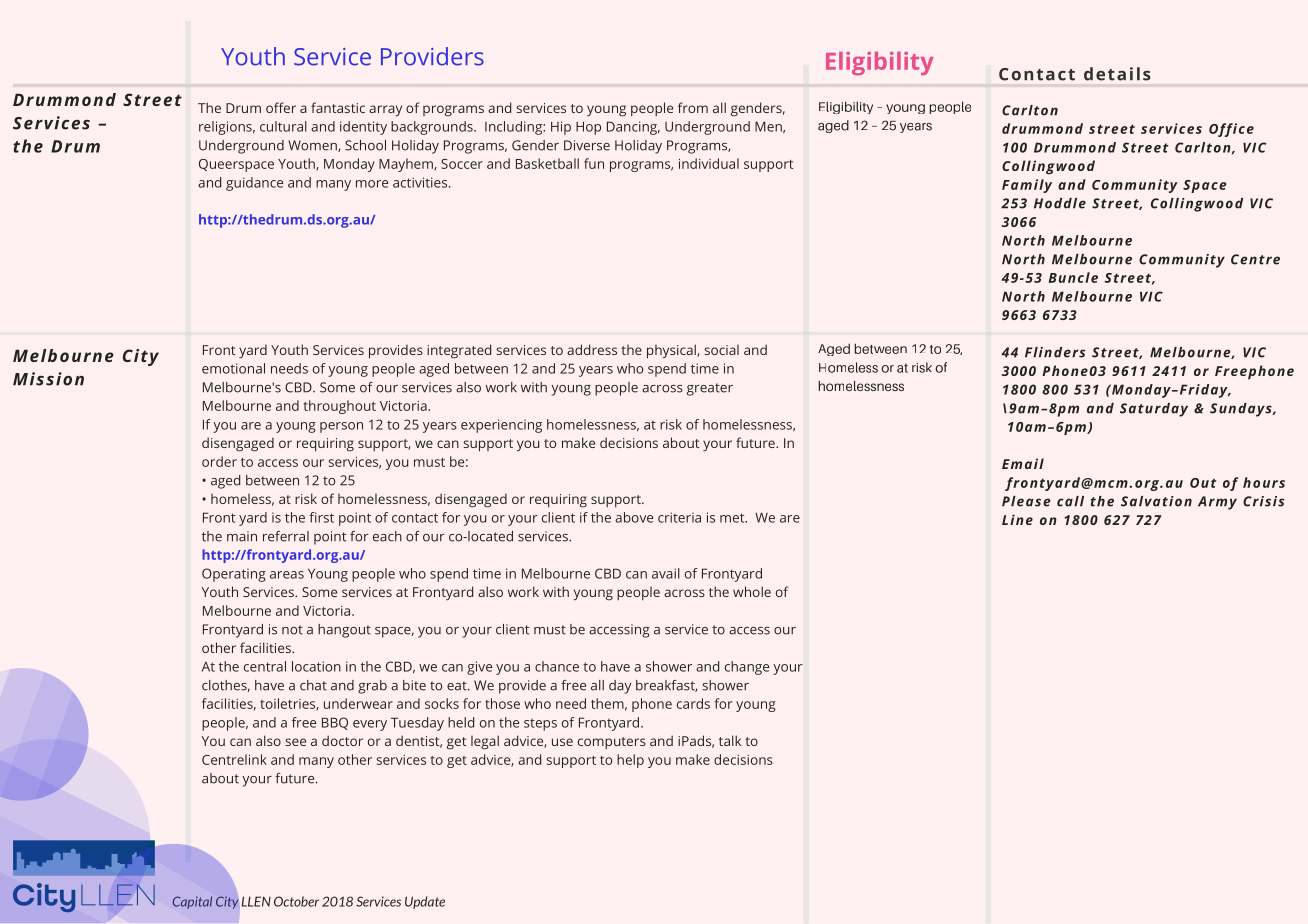  I want to click on Line, so click(1017, 519).
